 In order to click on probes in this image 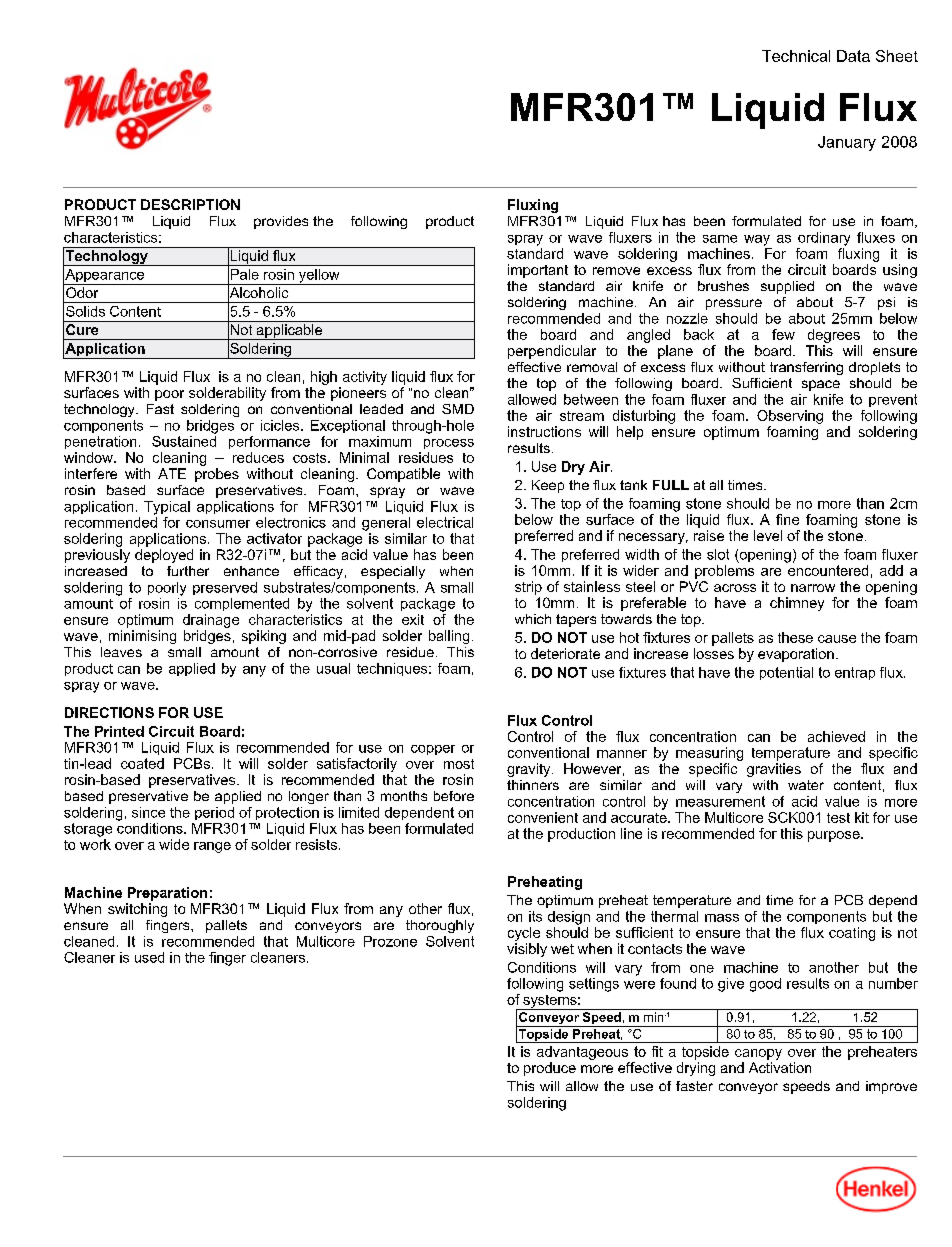, I will do `click(217, 475)`.
